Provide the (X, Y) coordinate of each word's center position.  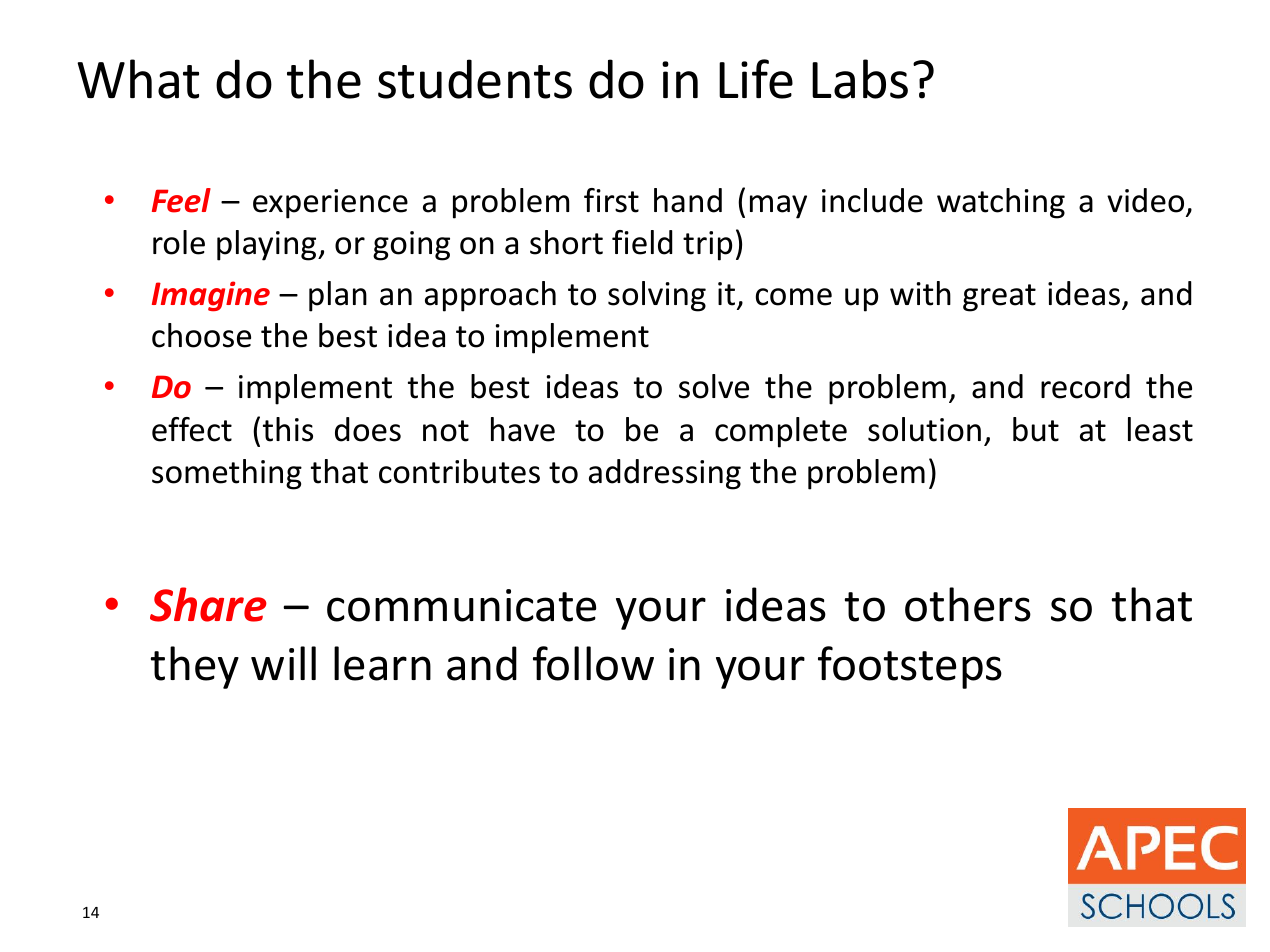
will (283, 663)
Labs (860, 79)
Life (756, 79)
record (1085, 386)
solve (714, 386)
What (138, 79)
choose (201, 335)
